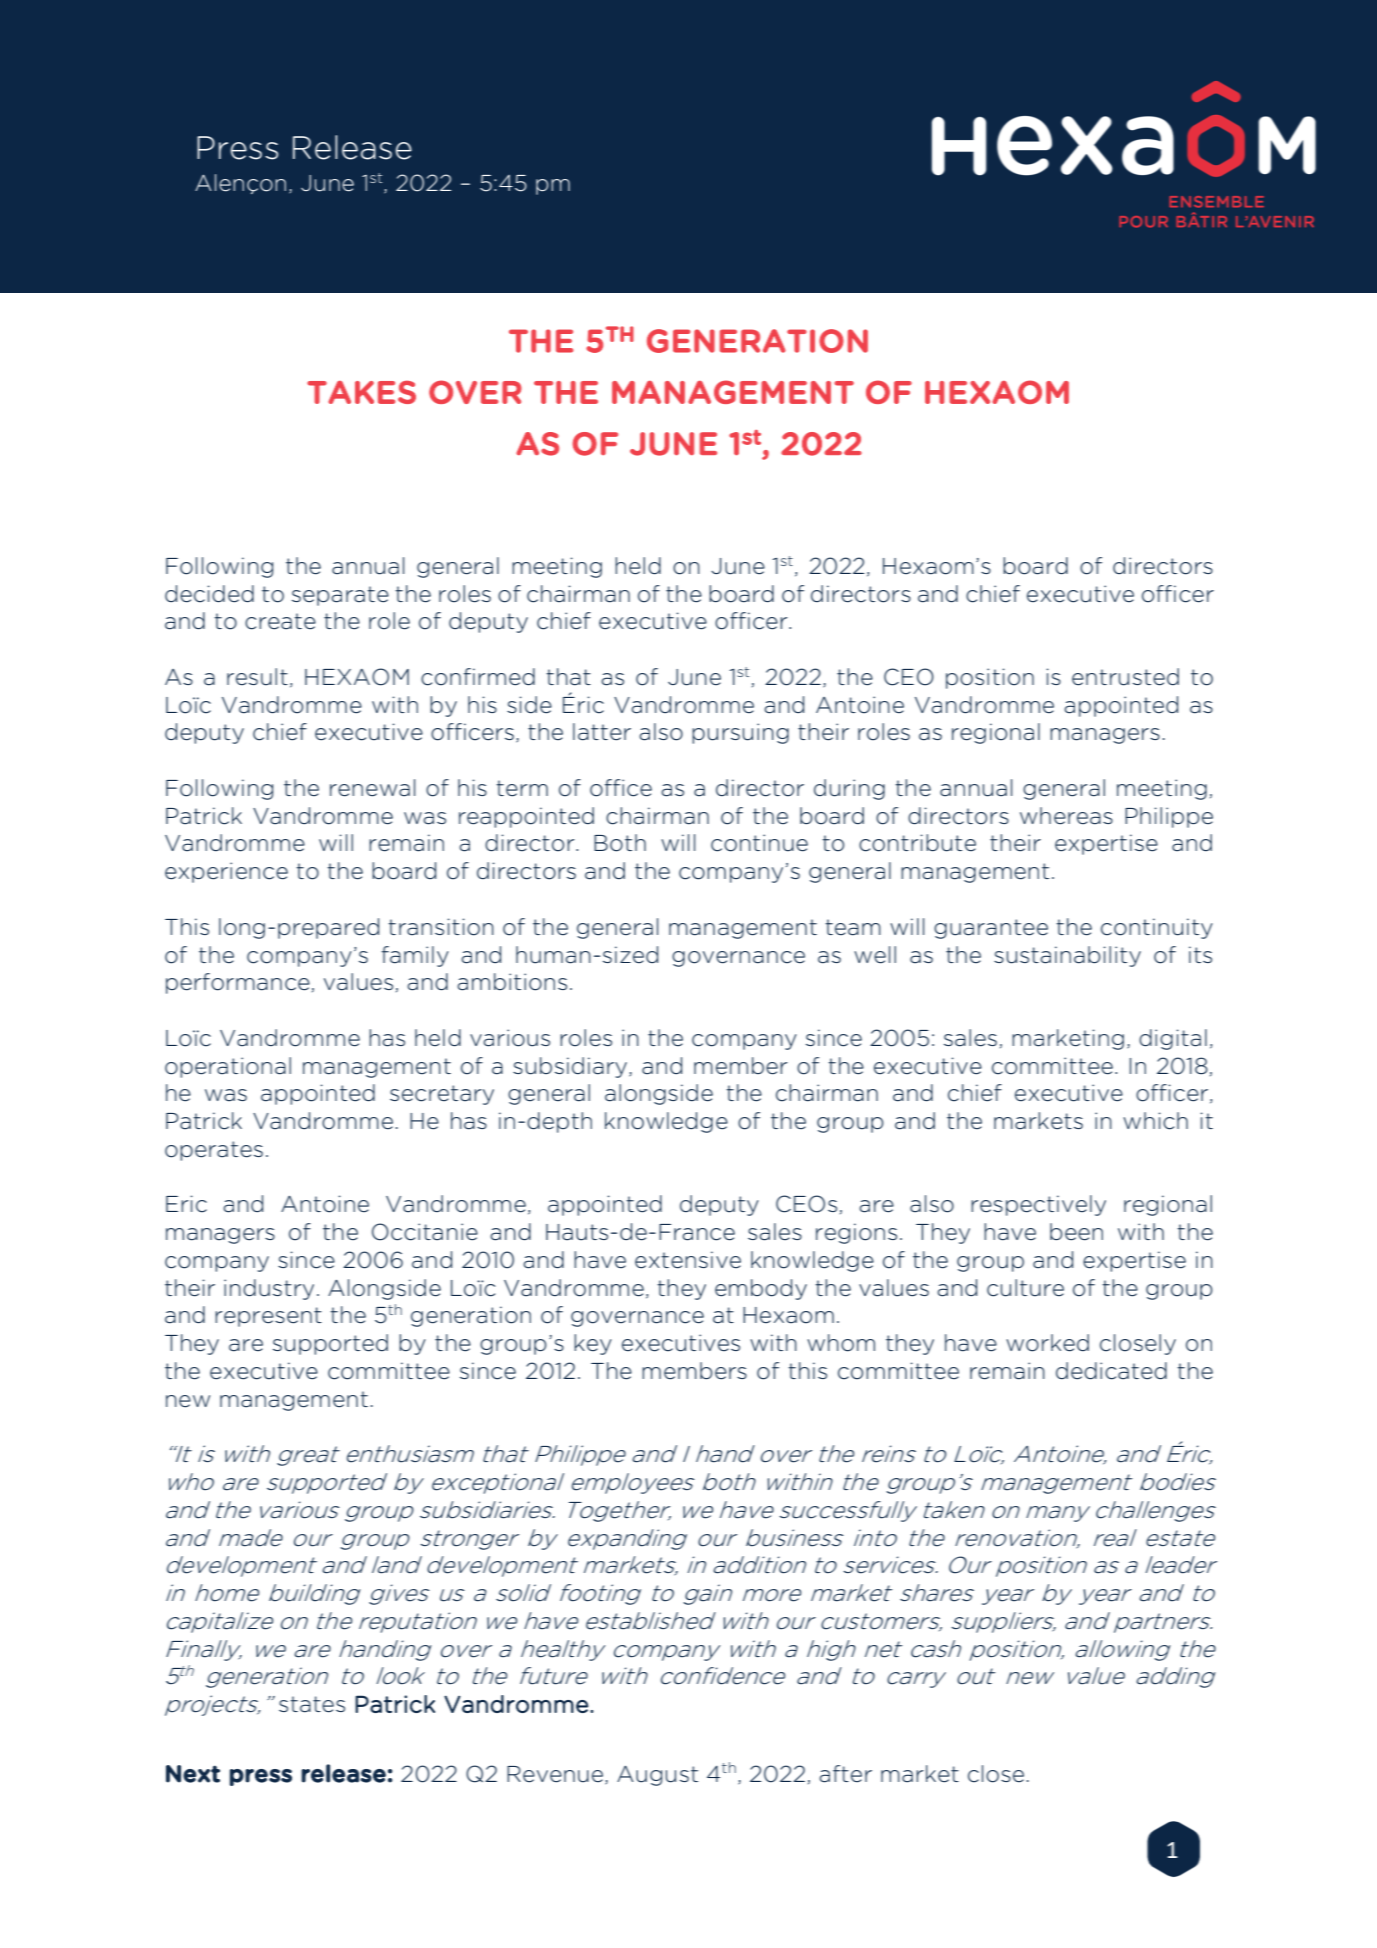 The height and width of the screenshot is (1948, 1377). Describe the element at coordinates (478, 677) in the screenshot. I see `confirmed` at that location.
